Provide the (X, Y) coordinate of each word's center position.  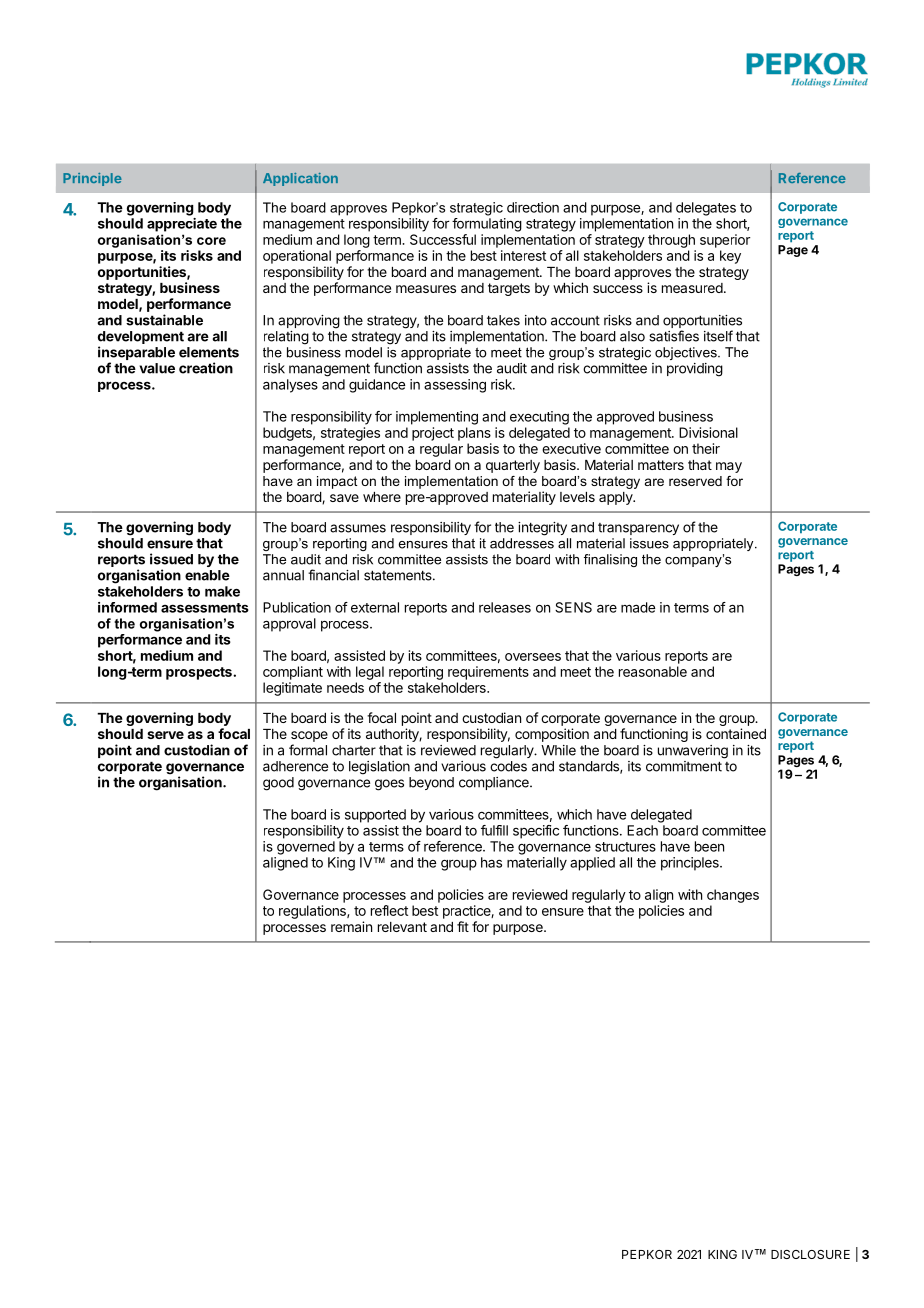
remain (351, 926)
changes (733, 896)
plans (474, 434)
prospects (200, 673)
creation (206, 368)
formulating (487, 225)
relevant (402, 927)
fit (463, 926)
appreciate (182, 225)
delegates (706, 209)
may (729, 467)
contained (736, 733)
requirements (488, 673)
